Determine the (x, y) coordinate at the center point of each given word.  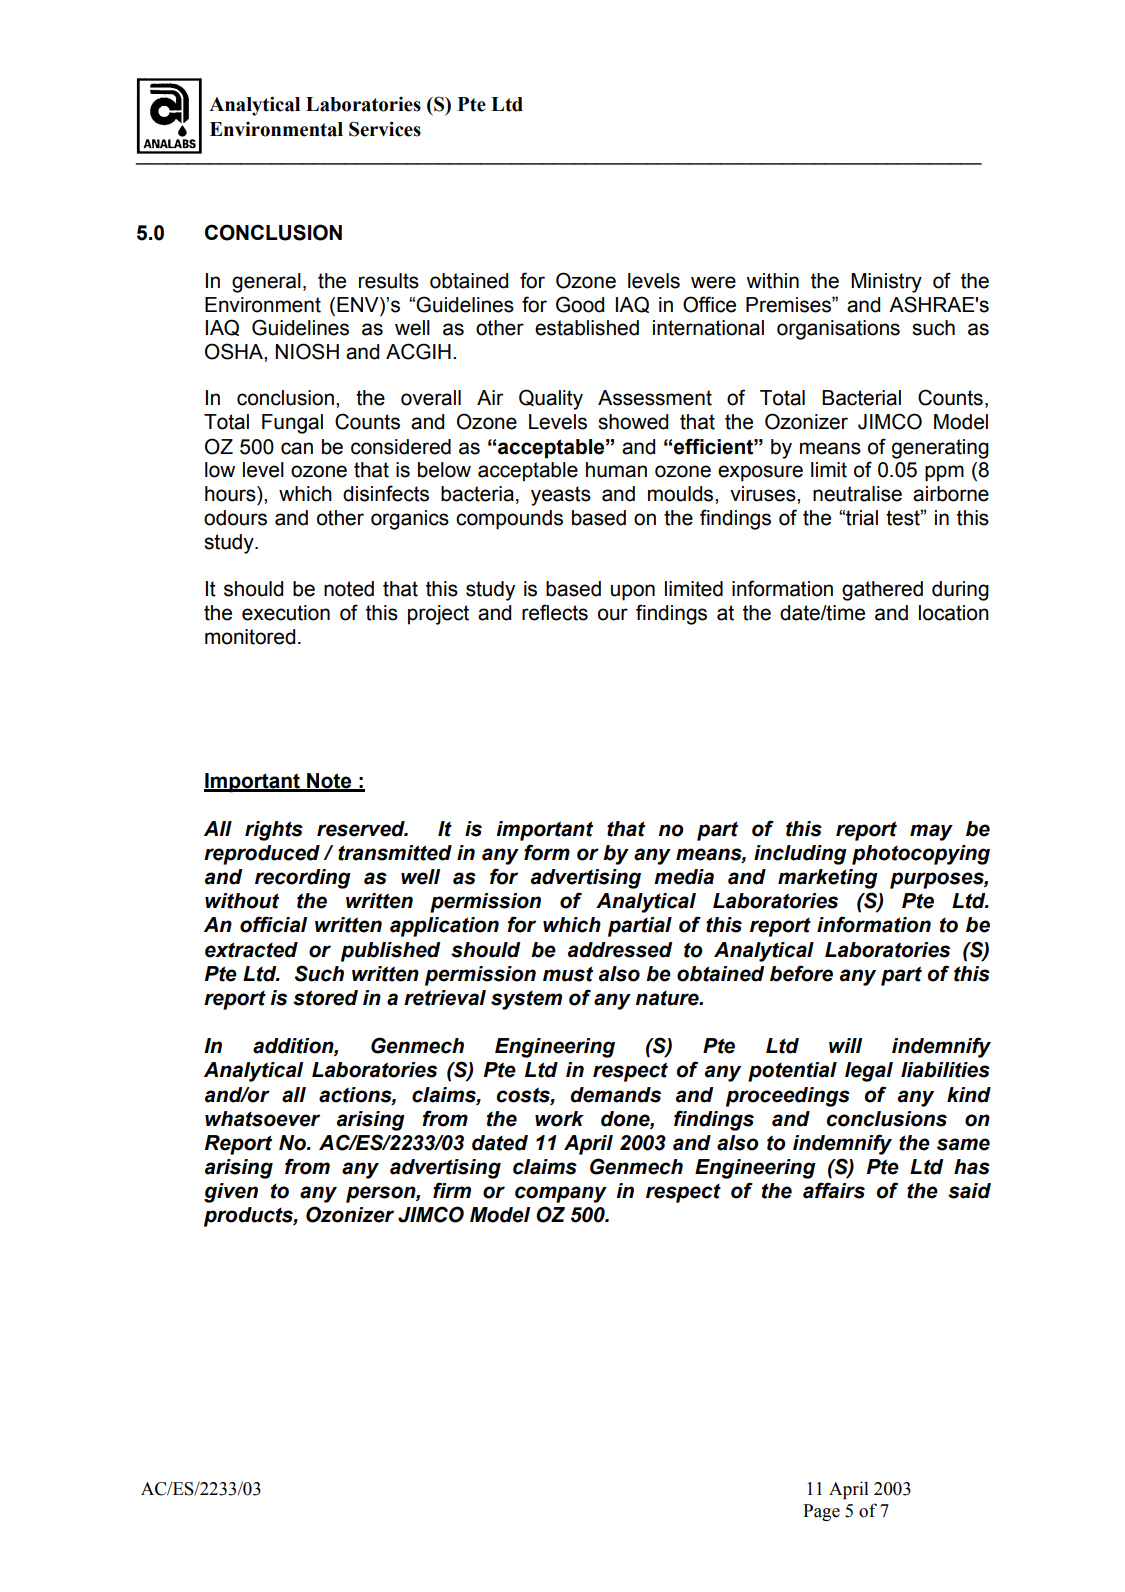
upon (633, 592)
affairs (834, 1190)
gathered (882, 591)
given (231, 1193)
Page (821, 1512)
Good (580, 304)
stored (325, 998)
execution (286, 613)
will (845, 1045)
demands (615, 1095)
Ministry (886, 283)
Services (385, 129)
